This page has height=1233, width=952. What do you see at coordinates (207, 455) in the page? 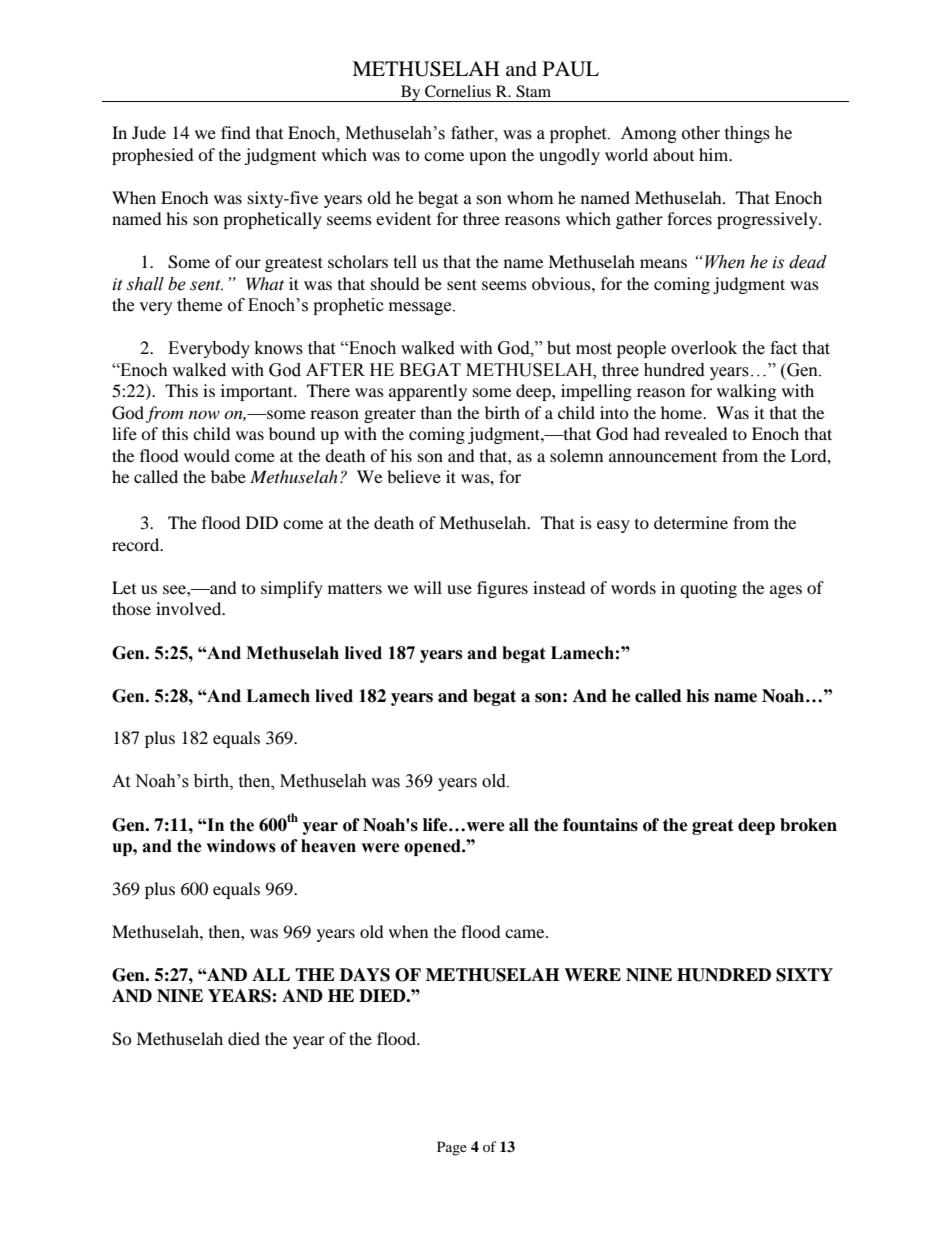
I see `would` at bounding box center [207, 455].
